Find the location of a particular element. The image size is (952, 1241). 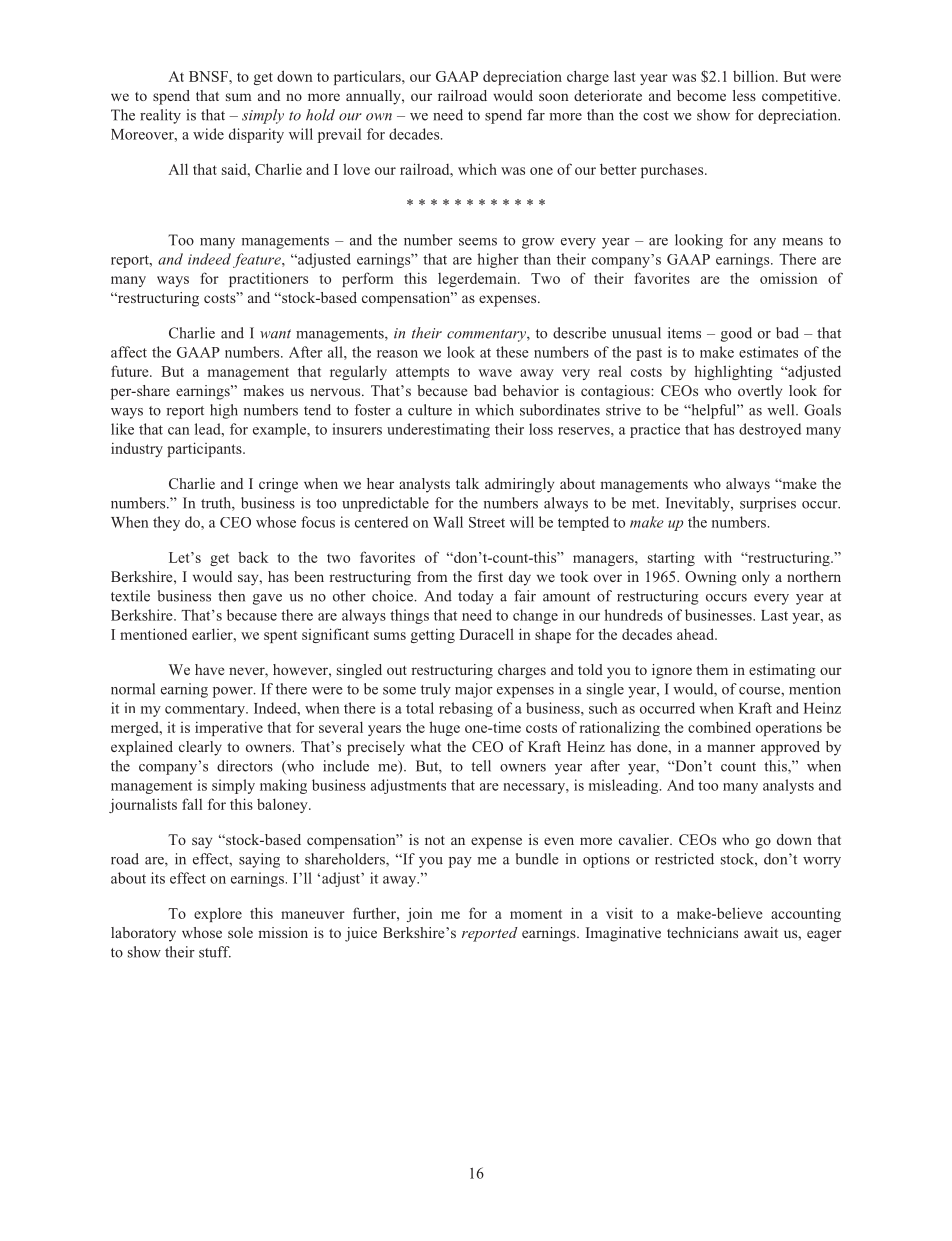

Duracell is located at coordinates (486, 634).
